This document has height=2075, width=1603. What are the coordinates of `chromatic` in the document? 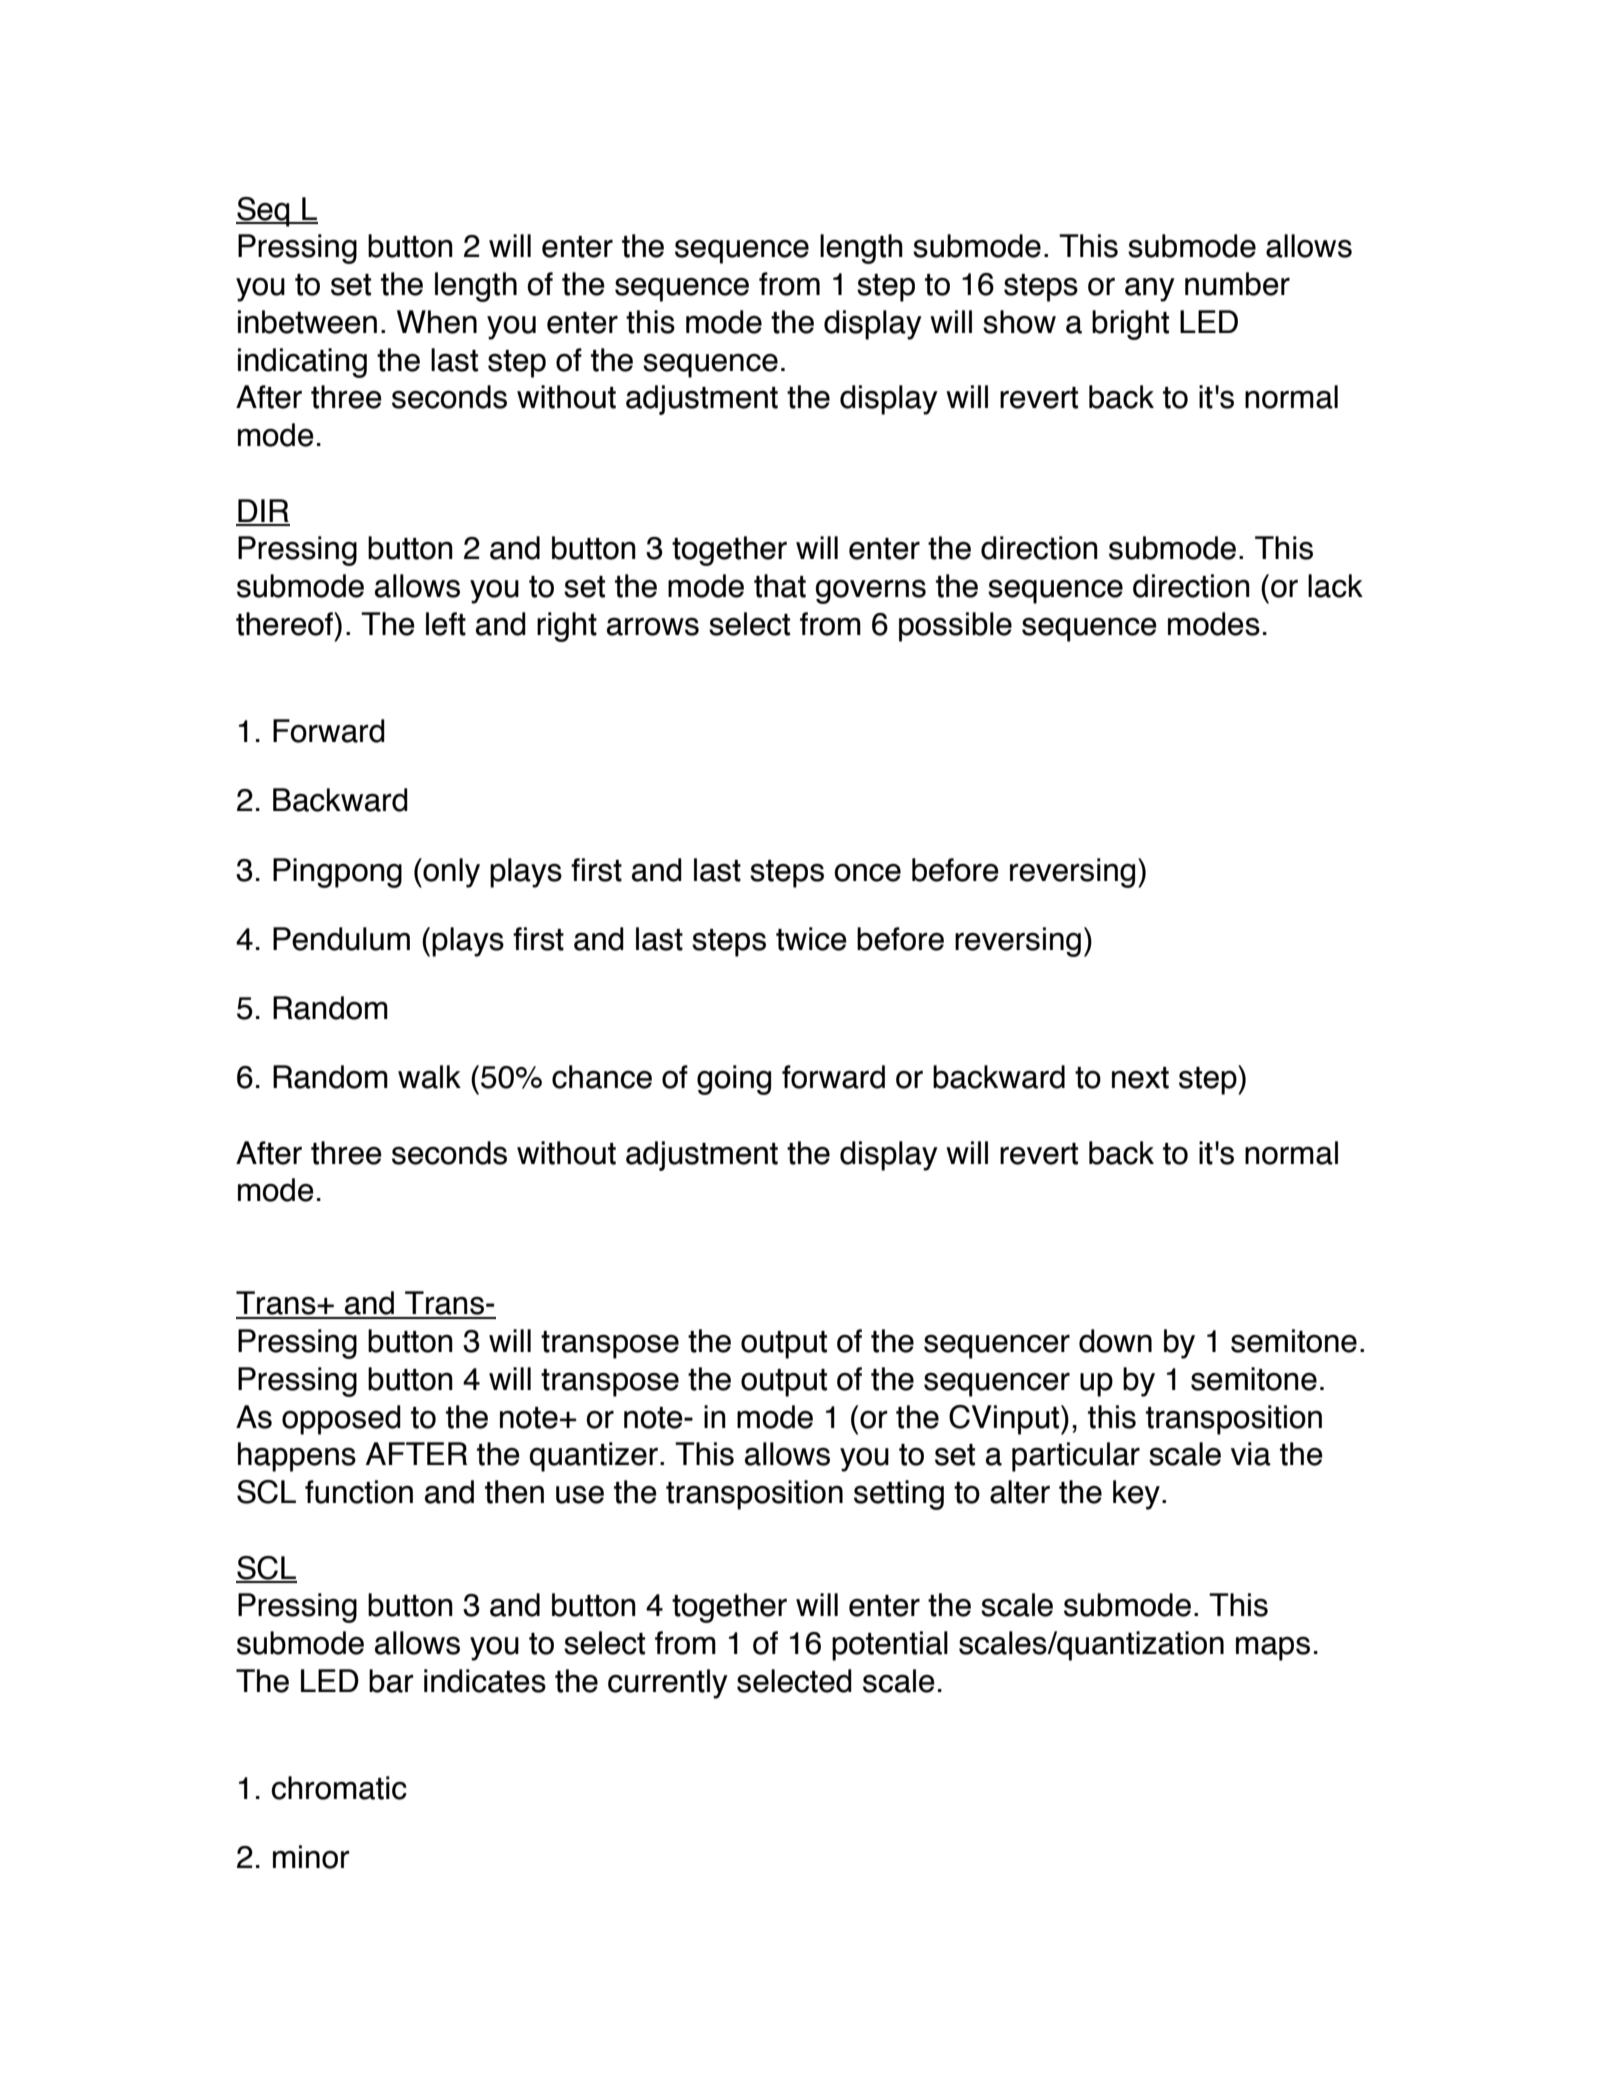 It's located at (339, 1788).
